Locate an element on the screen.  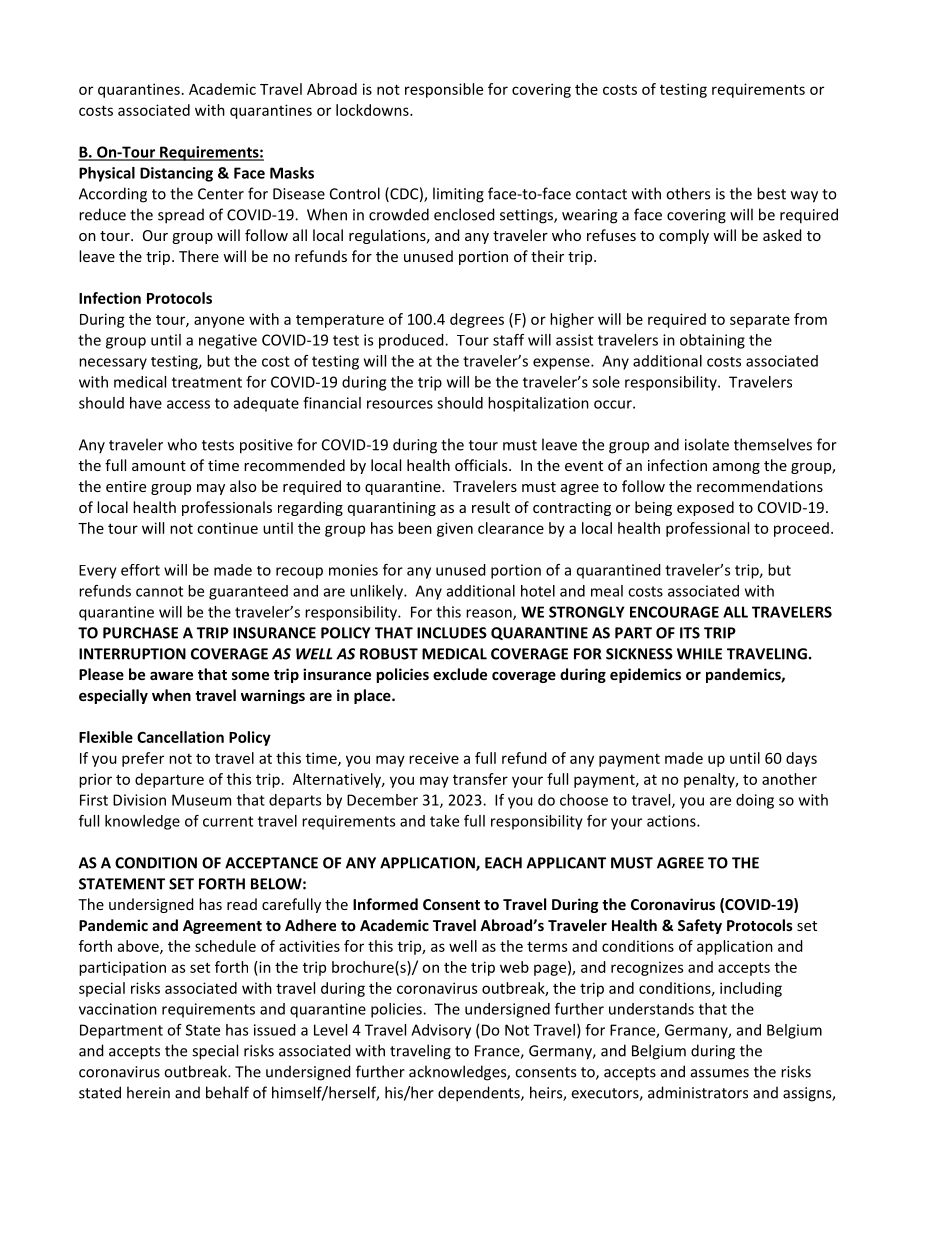
herein is located at coordinates (148, 1092).
